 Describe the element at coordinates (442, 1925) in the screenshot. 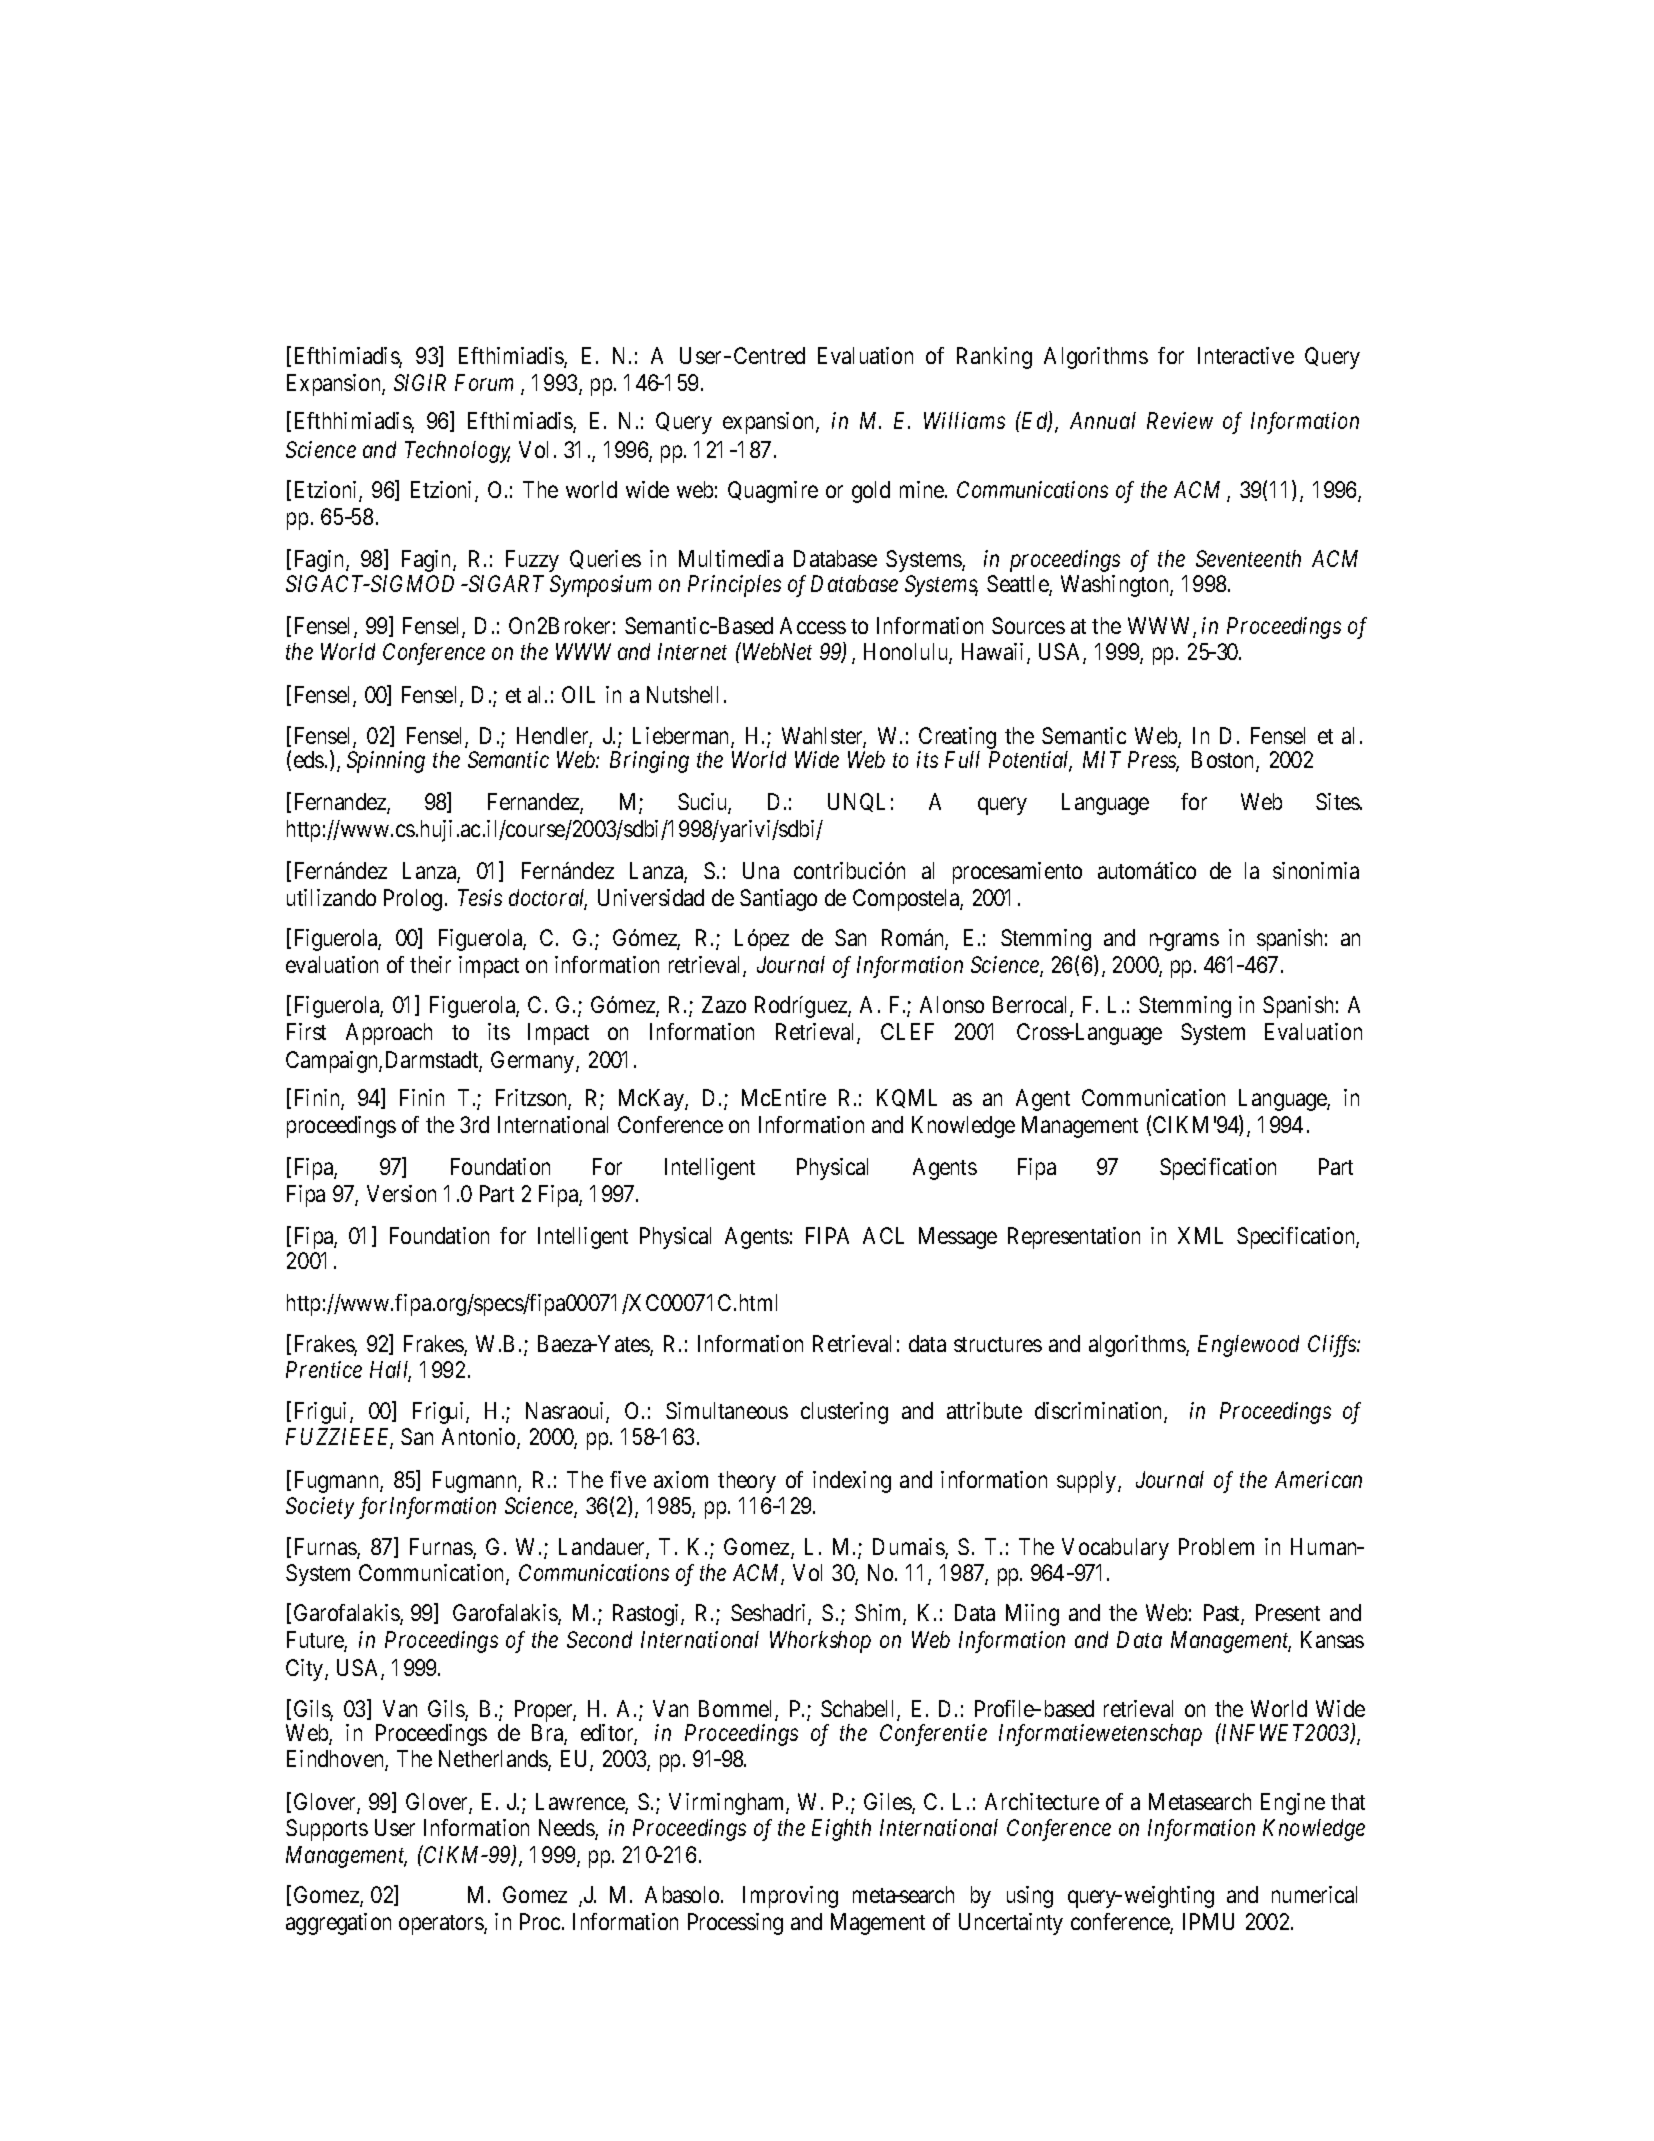

I see `operators` at that location.
